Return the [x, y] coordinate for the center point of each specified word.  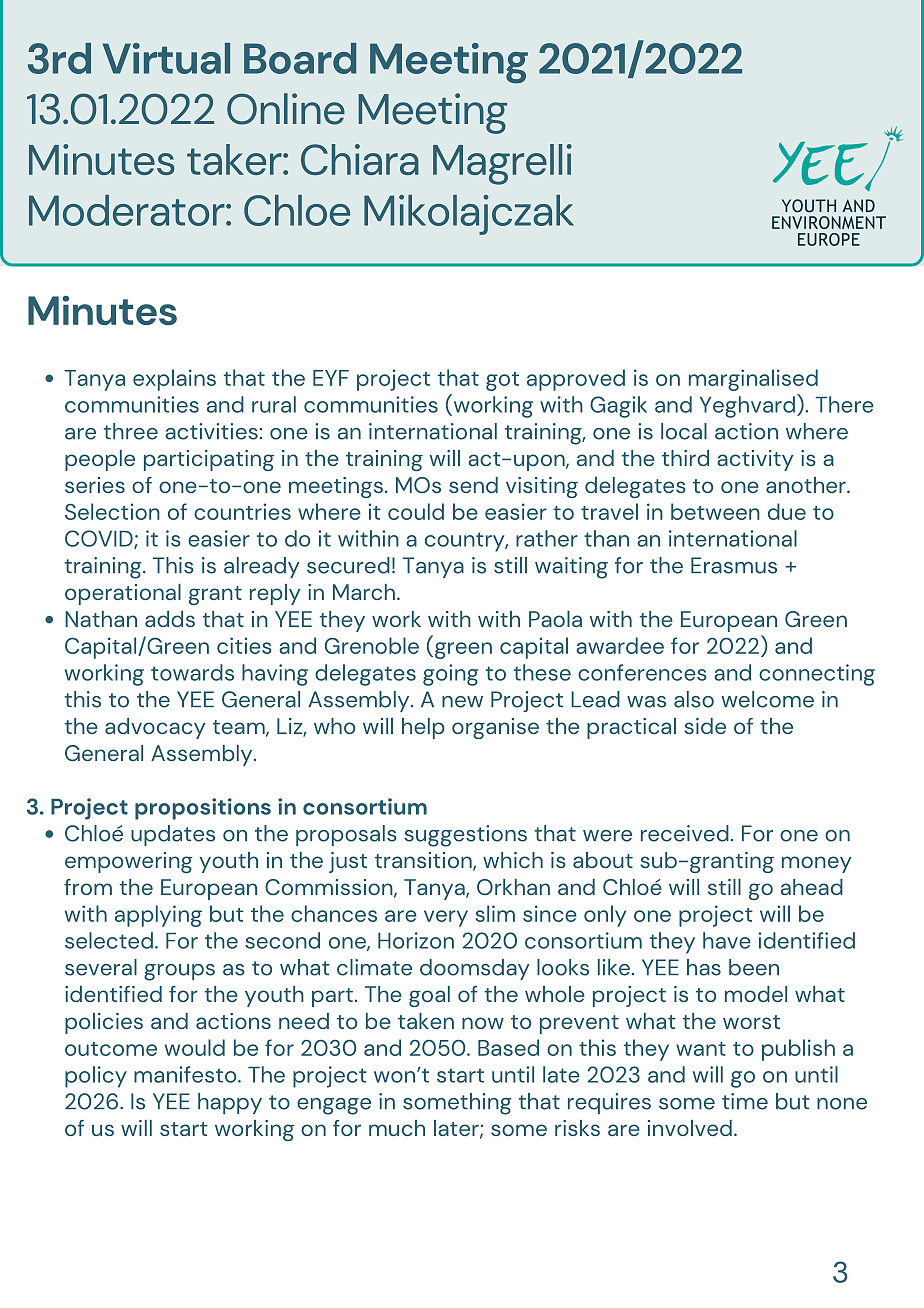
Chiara [360, 159]
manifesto [186, 1074]
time [745, 1101]
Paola [555, 619]
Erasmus [734, 565]
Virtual [166, 58]
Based [508, 1047]
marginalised [753, 380]
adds [170, 619]
